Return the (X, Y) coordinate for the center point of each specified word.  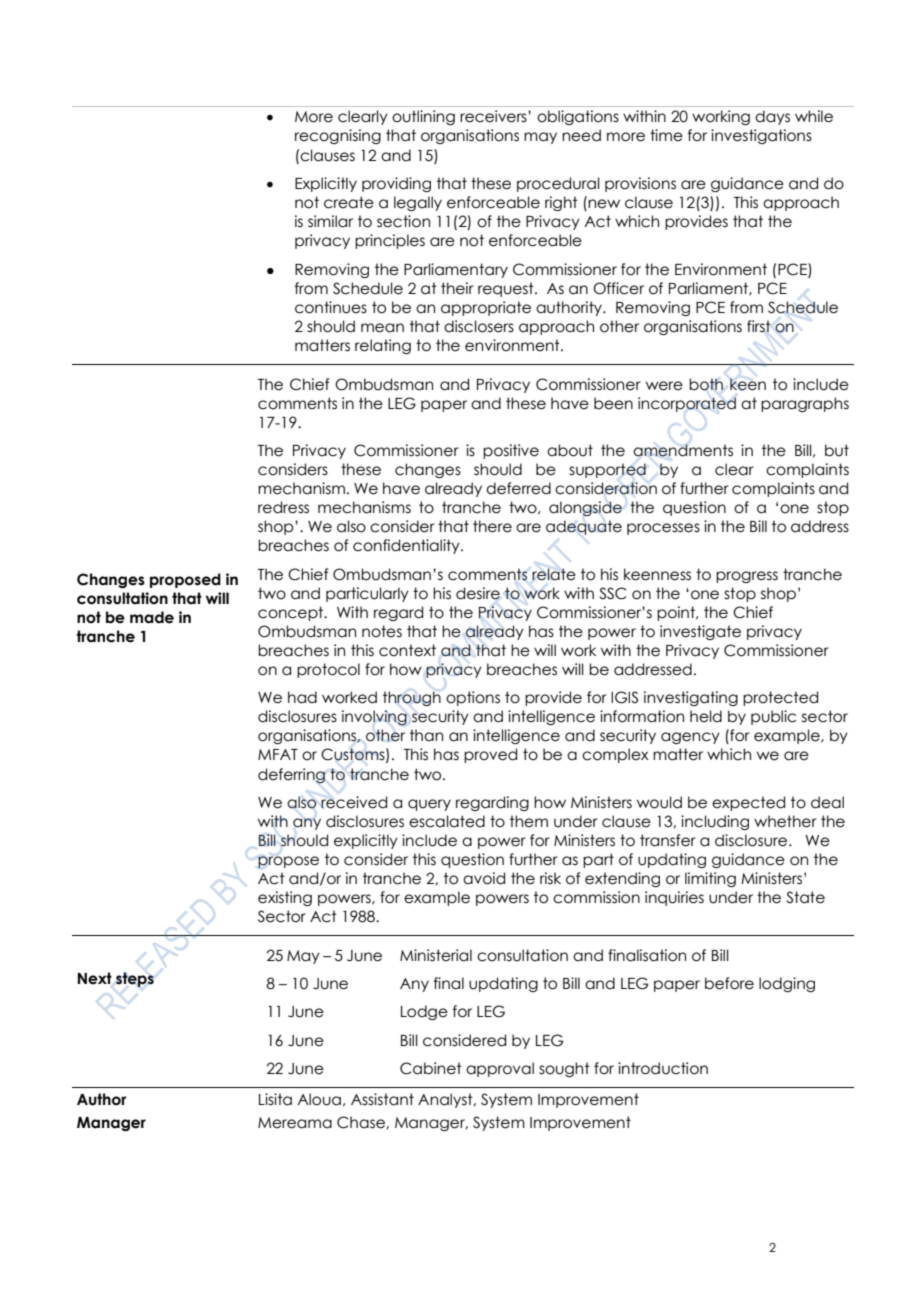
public (773, 717)
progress (747, 577)
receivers (494, 116)
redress (283, 507)
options (473, 698)
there (492, 526)
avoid (484, 878)
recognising (338, 136)
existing (285, 898)
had (302, 697)
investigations (761, 136)
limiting (710, 879)
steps (135, 979)
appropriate (486, 308)
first (759, 326)
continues (331, 307)
